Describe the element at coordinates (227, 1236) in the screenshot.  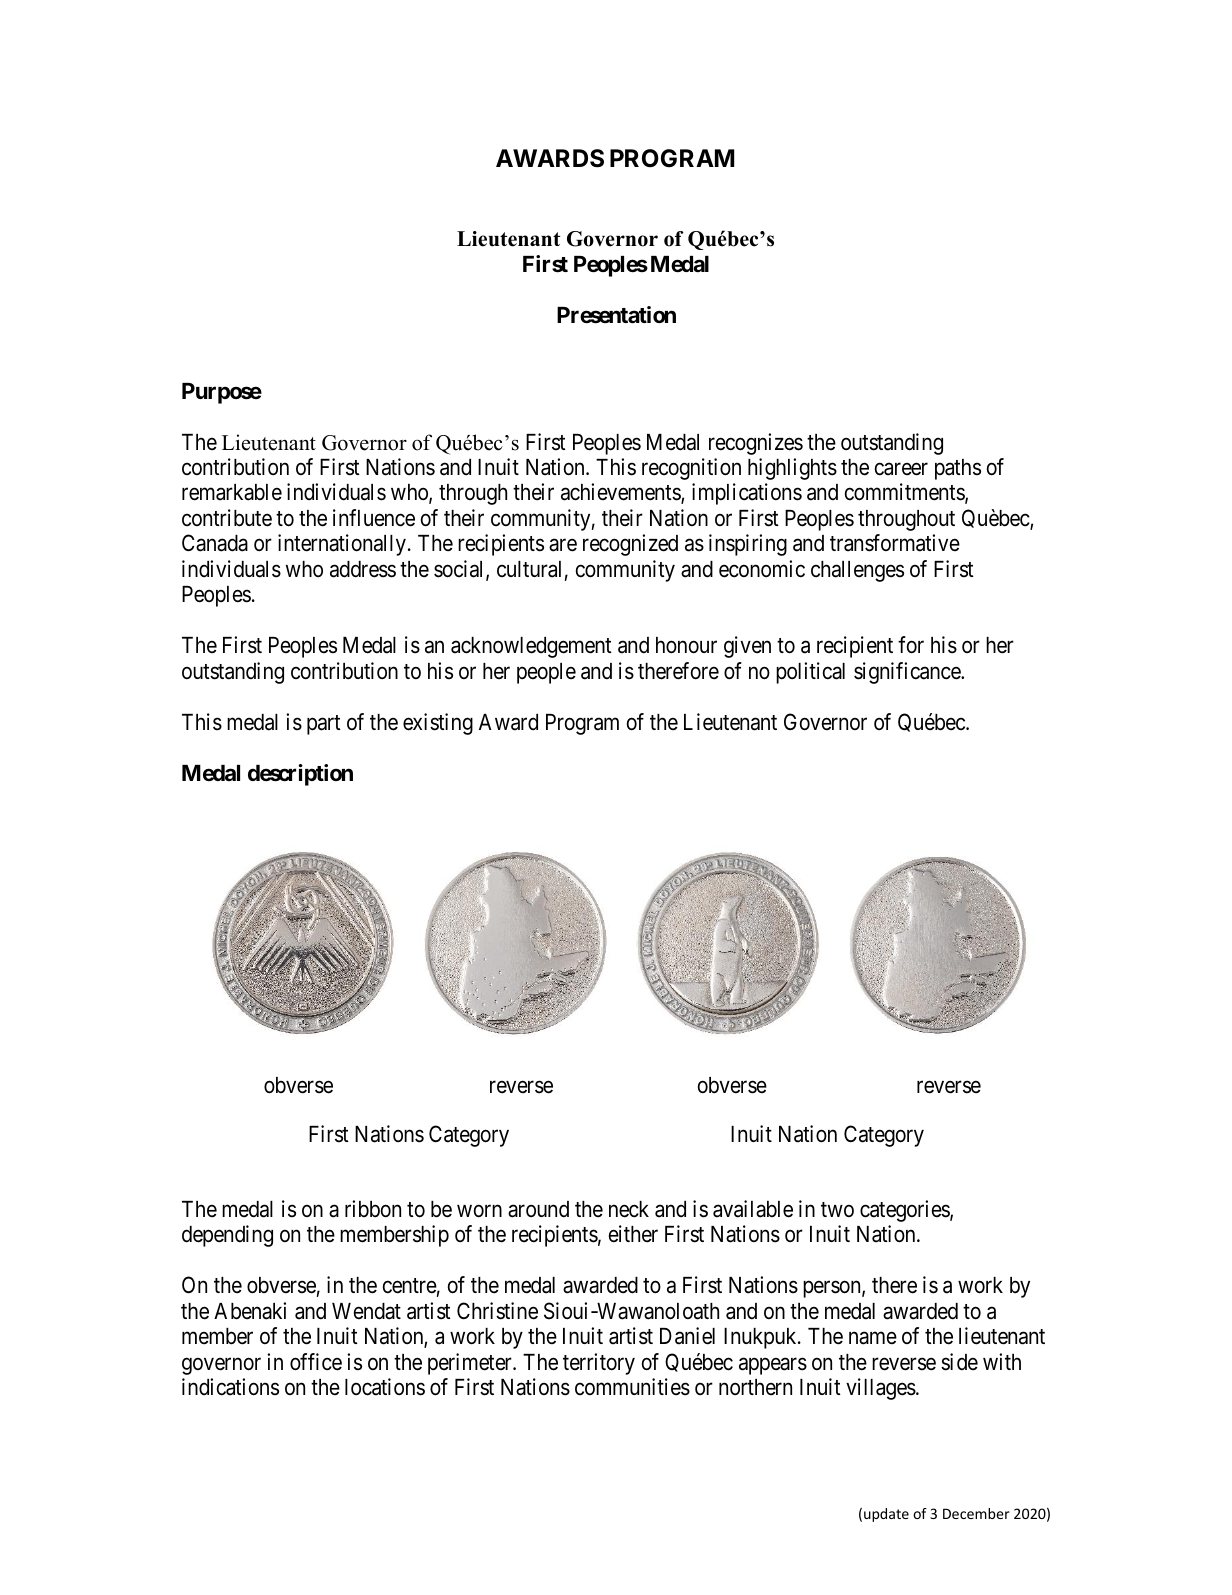
I see `depending` at that location.
